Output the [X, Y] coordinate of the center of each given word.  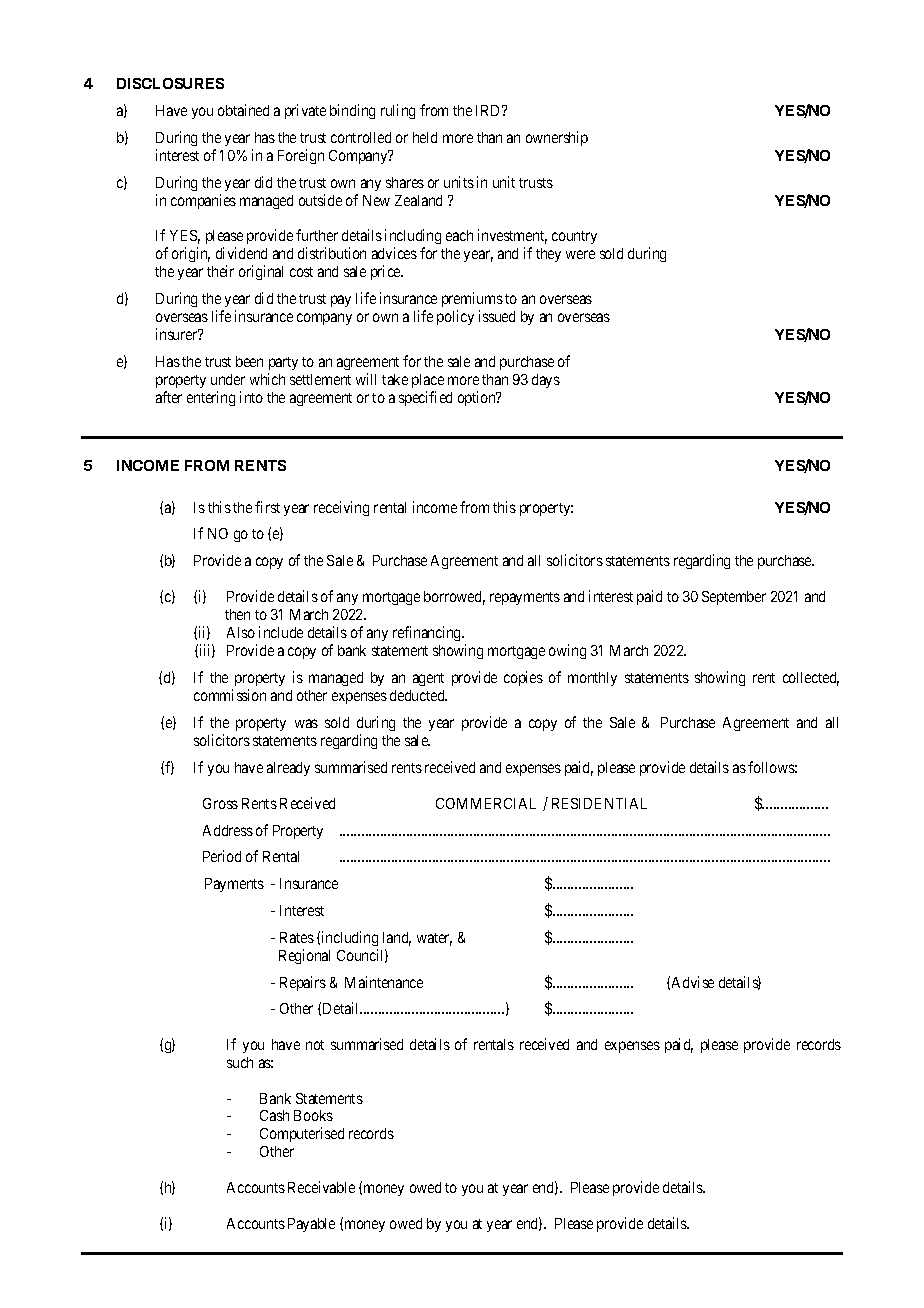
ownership [557, 138]
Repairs [303, 983]
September [734, 598]
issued [497, 316]
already [288, 769]
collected [811, 679]
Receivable [321, 1187]
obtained [243, 110]
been [249, 361]
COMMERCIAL [486, 803]
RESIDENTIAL [599, 803]
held [425, 137]
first [267, 507]
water [434, 939]
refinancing [428, 633]
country [574, 237]
